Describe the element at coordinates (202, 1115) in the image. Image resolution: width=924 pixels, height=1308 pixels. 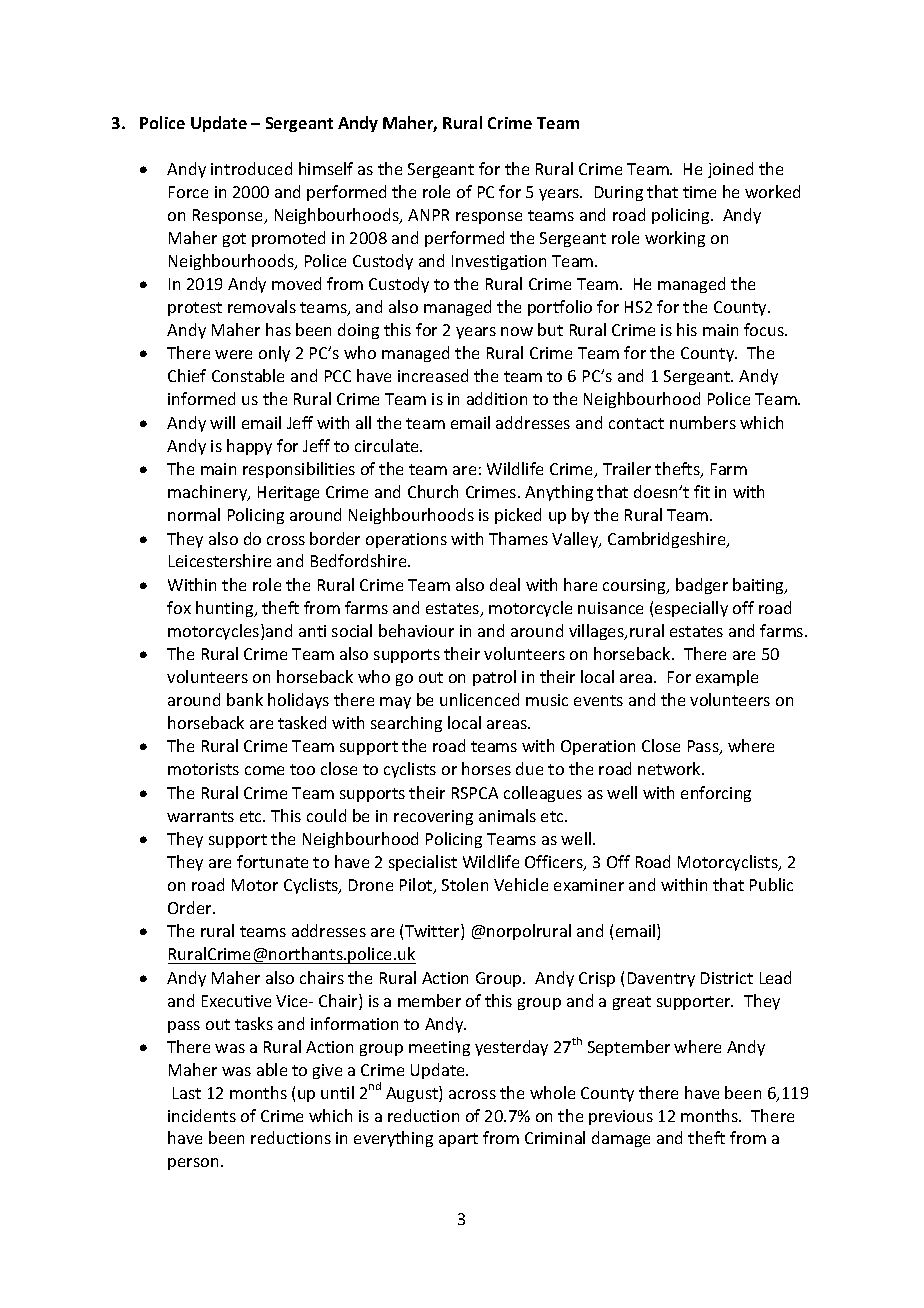
I see `incidents` at that location.
